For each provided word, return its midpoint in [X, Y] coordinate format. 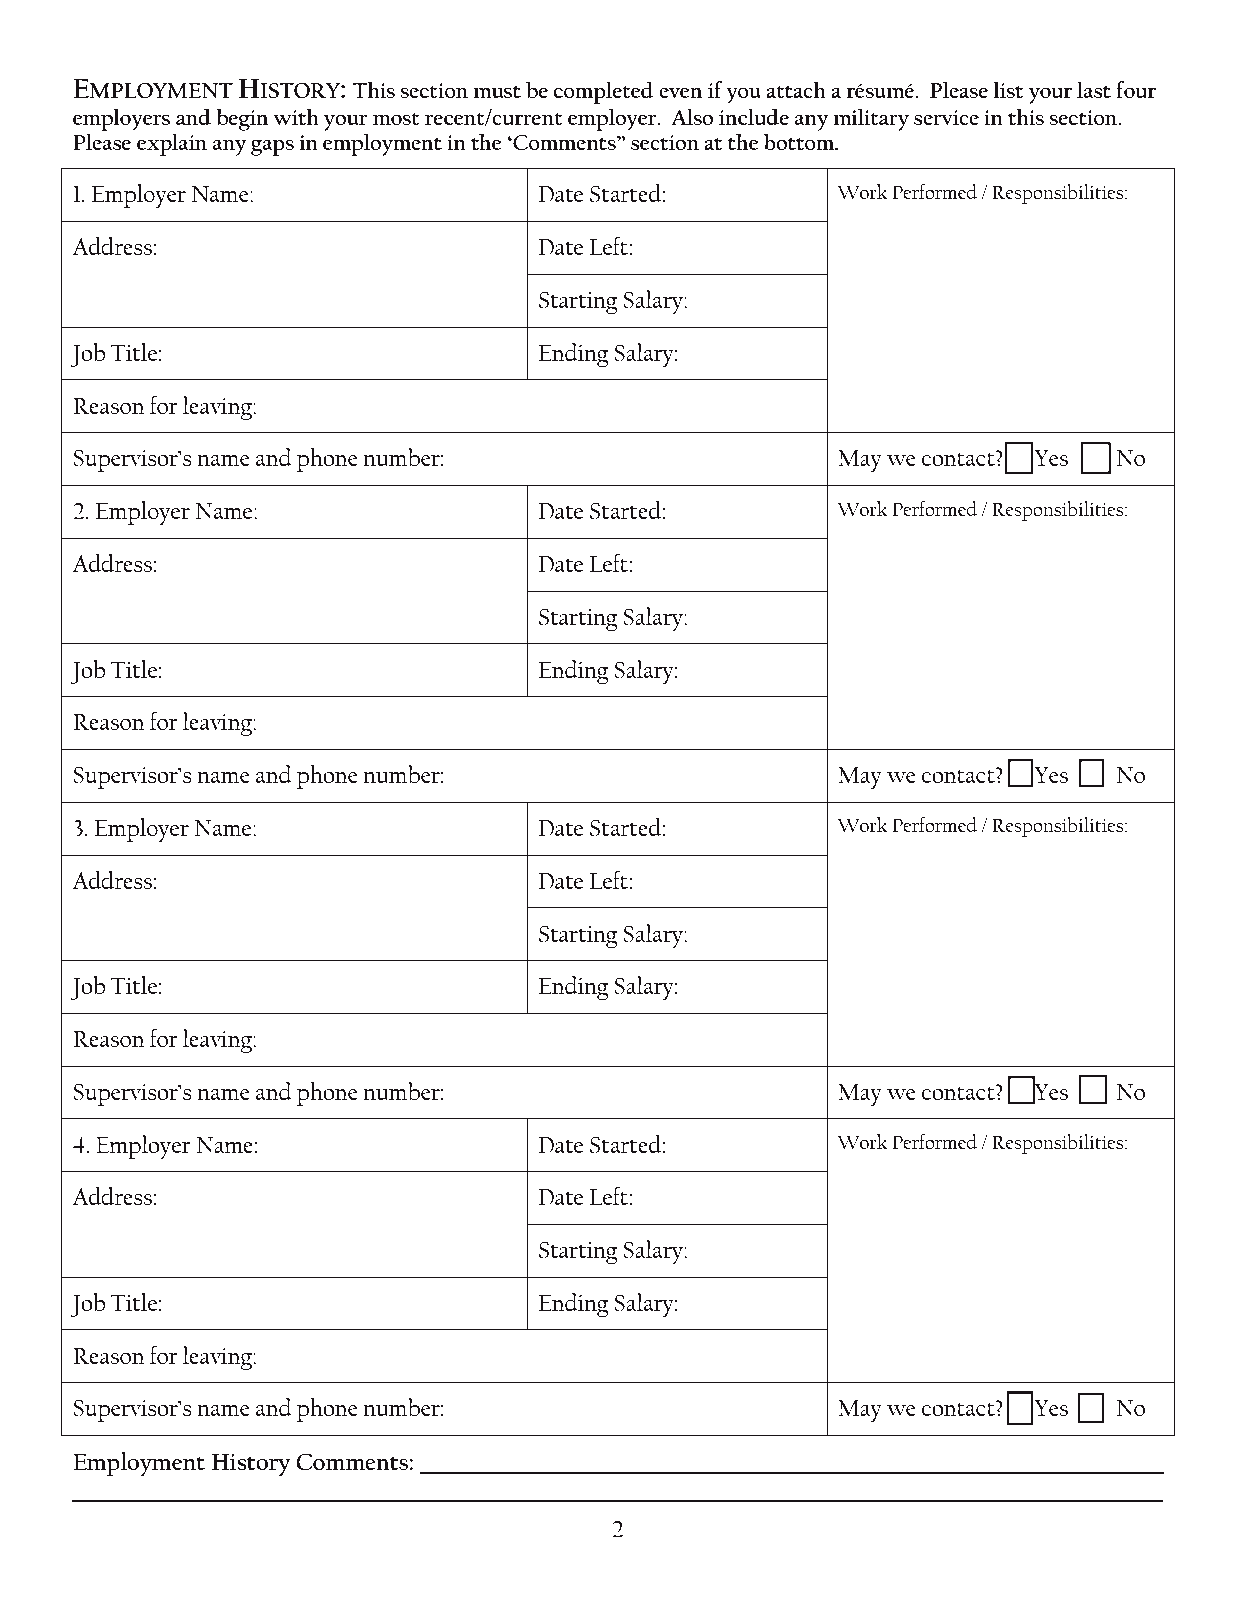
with [296, 116]
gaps [272, 148]
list [1008, 89]
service [946, 117]
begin [242, 119]
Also [692, 116]
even [680, 93]
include [754, 116]
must [497, 92]
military [871, 119]
